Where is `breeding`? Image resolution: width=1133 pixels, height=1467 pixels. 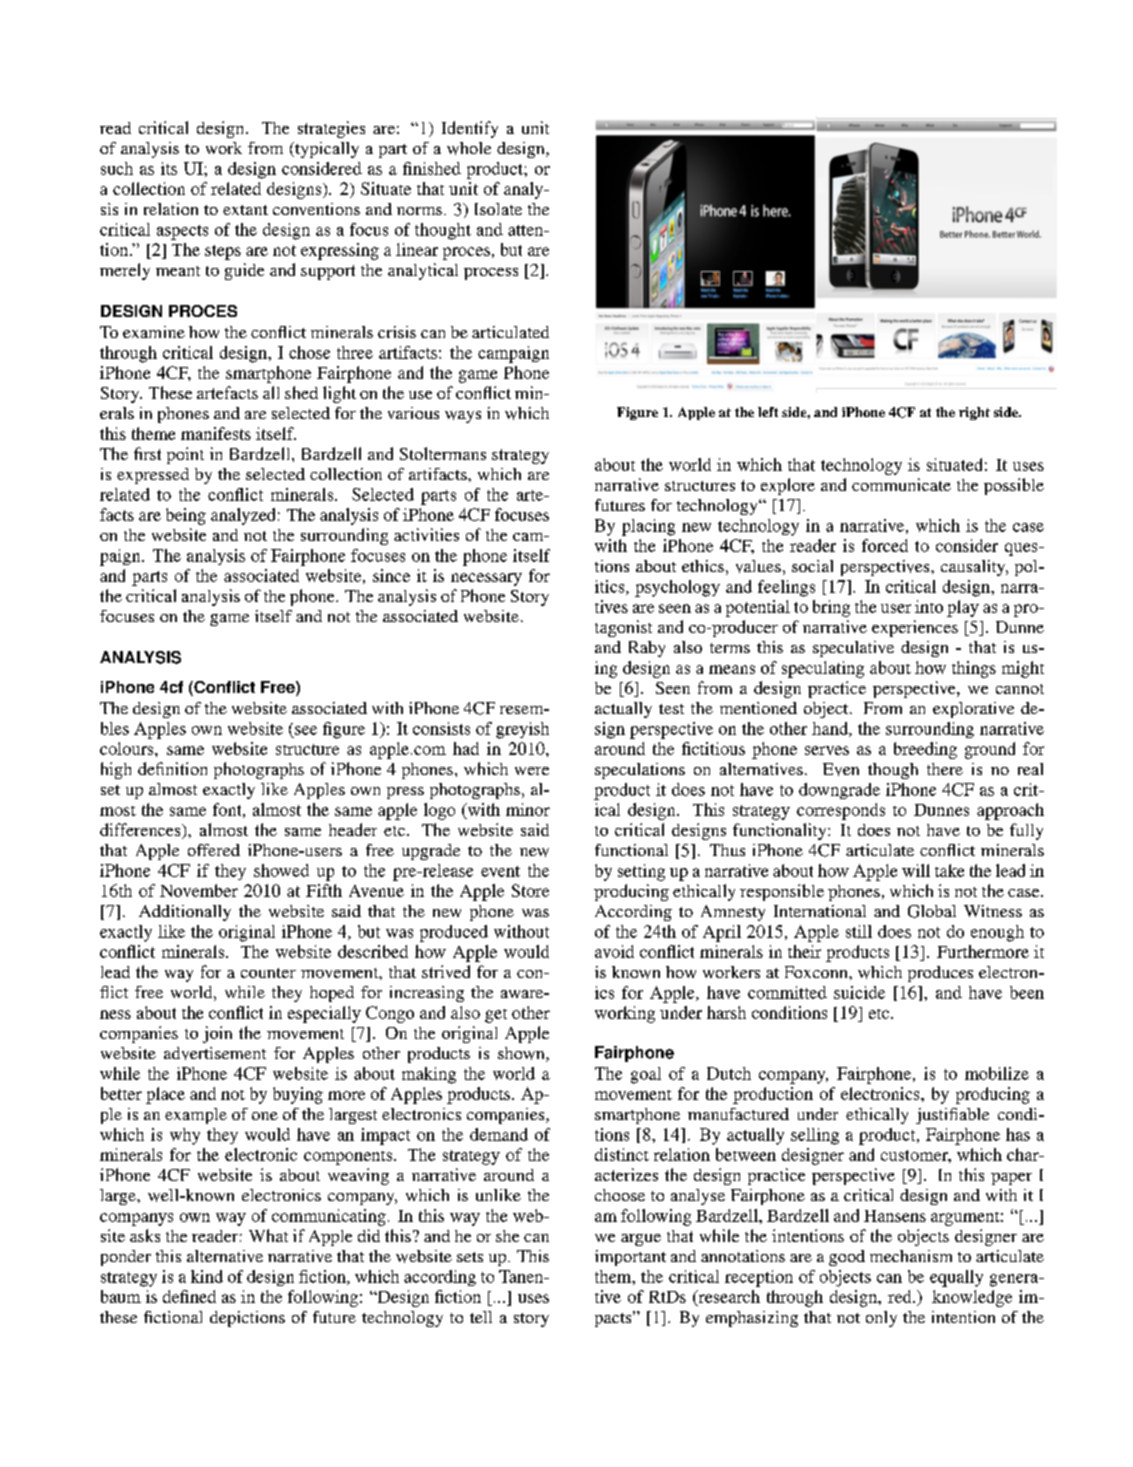 breeding is located at coordinates (925, 750).
